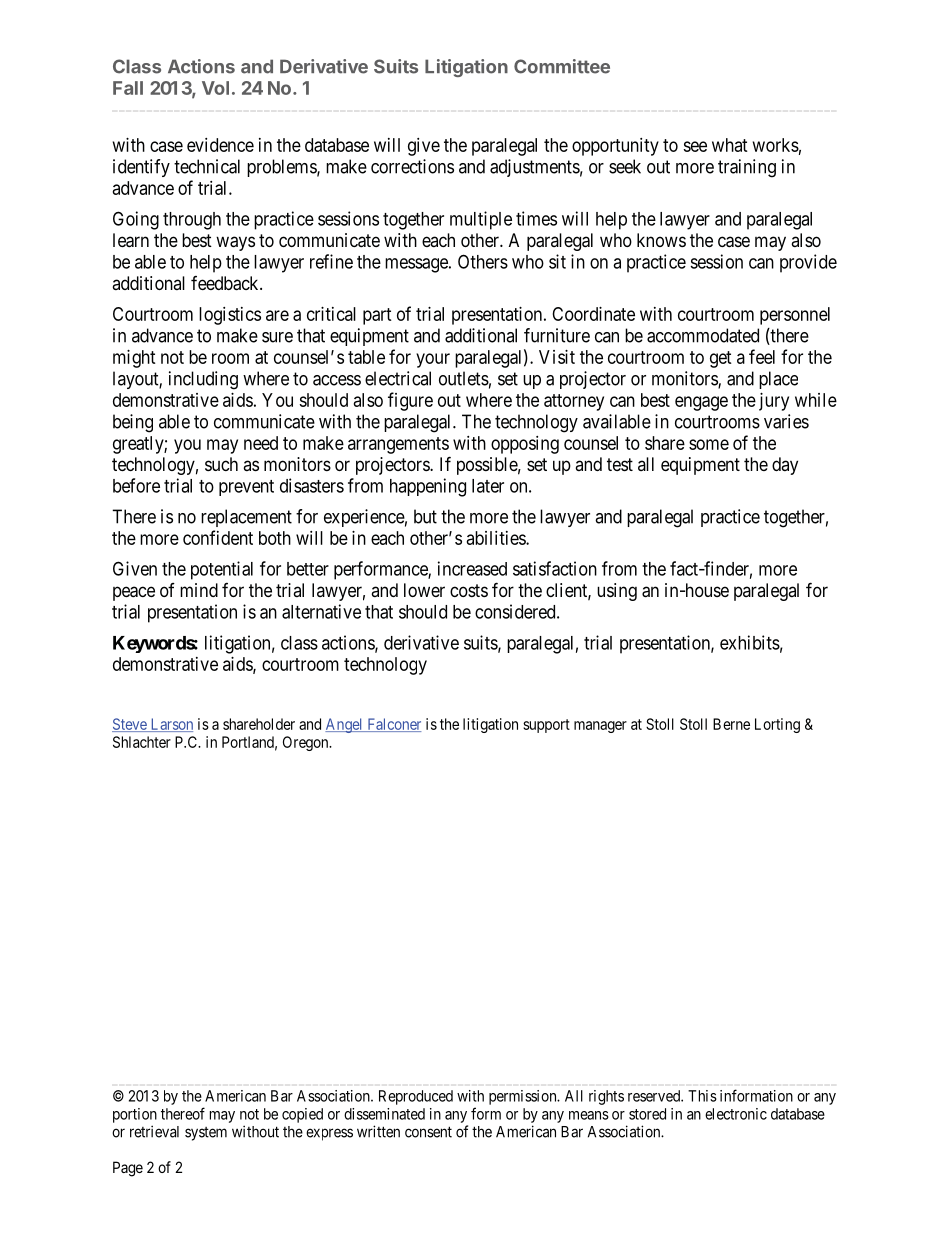  I want to click on using, so click(617, 592).
